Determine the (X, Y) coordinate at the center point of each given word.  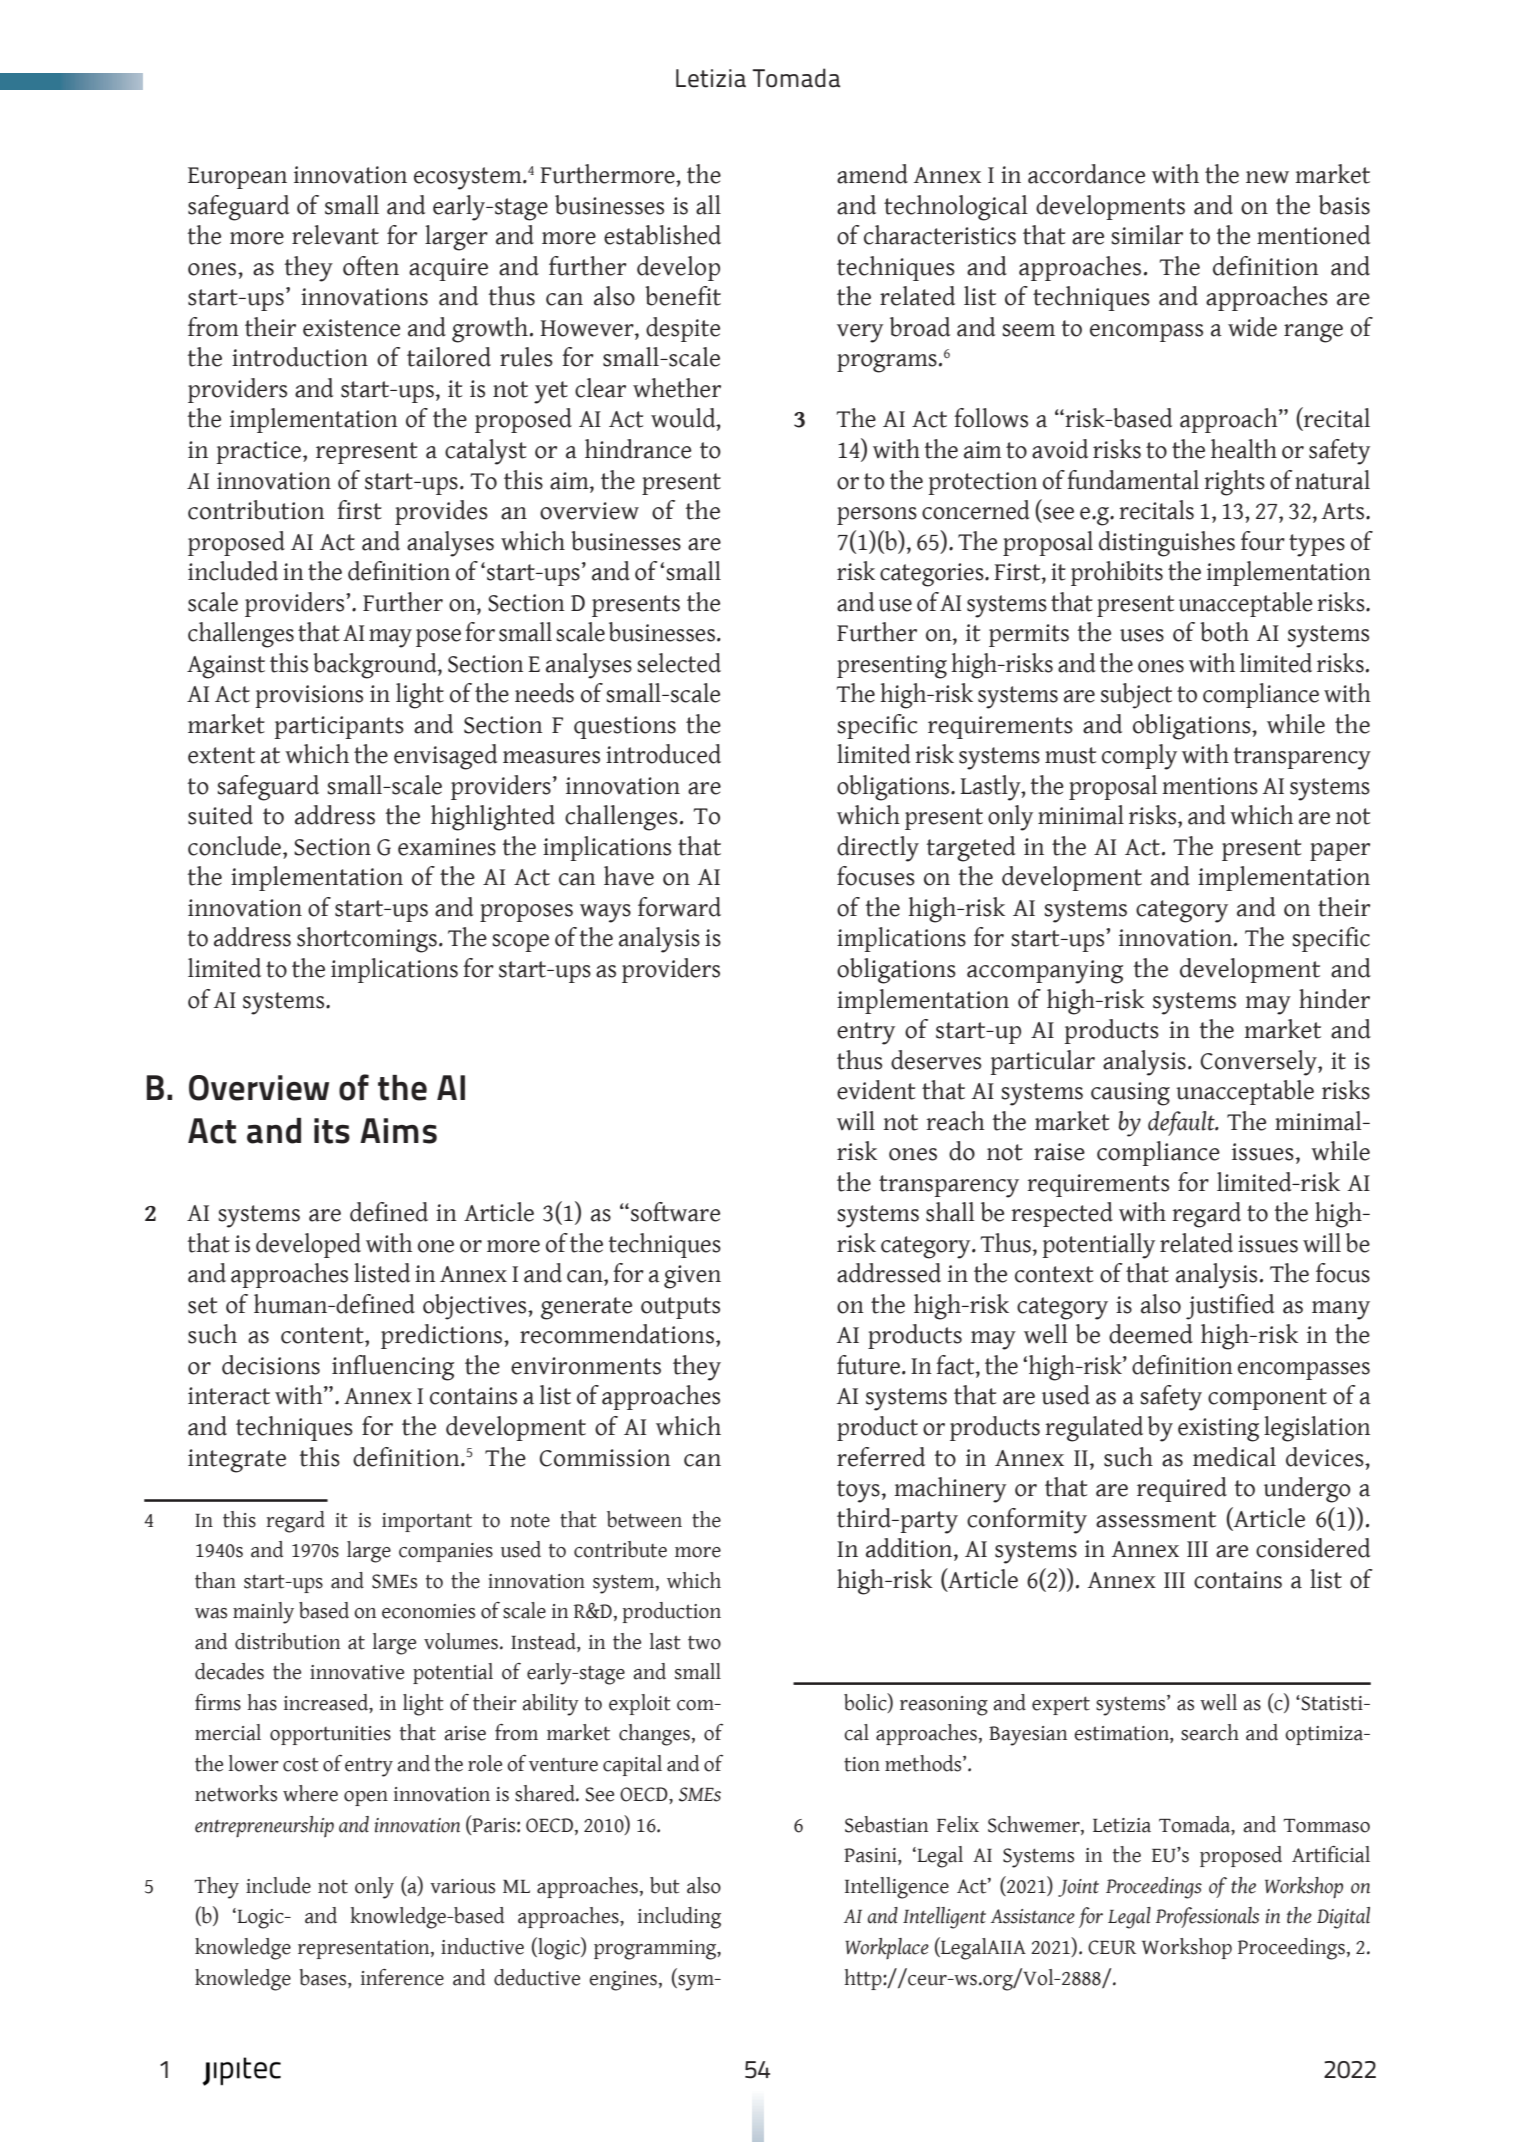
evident (876, 1090)
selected (679, 663)
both (1224, 632)
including (679, 1918)
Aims (398, 1131)
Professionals (1207, 1917)
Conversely (1259, 1063)
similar (1147, 235)
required (1182, 1489)
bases (324, 1977)
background (376, 666)
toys (858, 1491)
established (662, 235)
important (427, 1522)
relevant (335, 235)
